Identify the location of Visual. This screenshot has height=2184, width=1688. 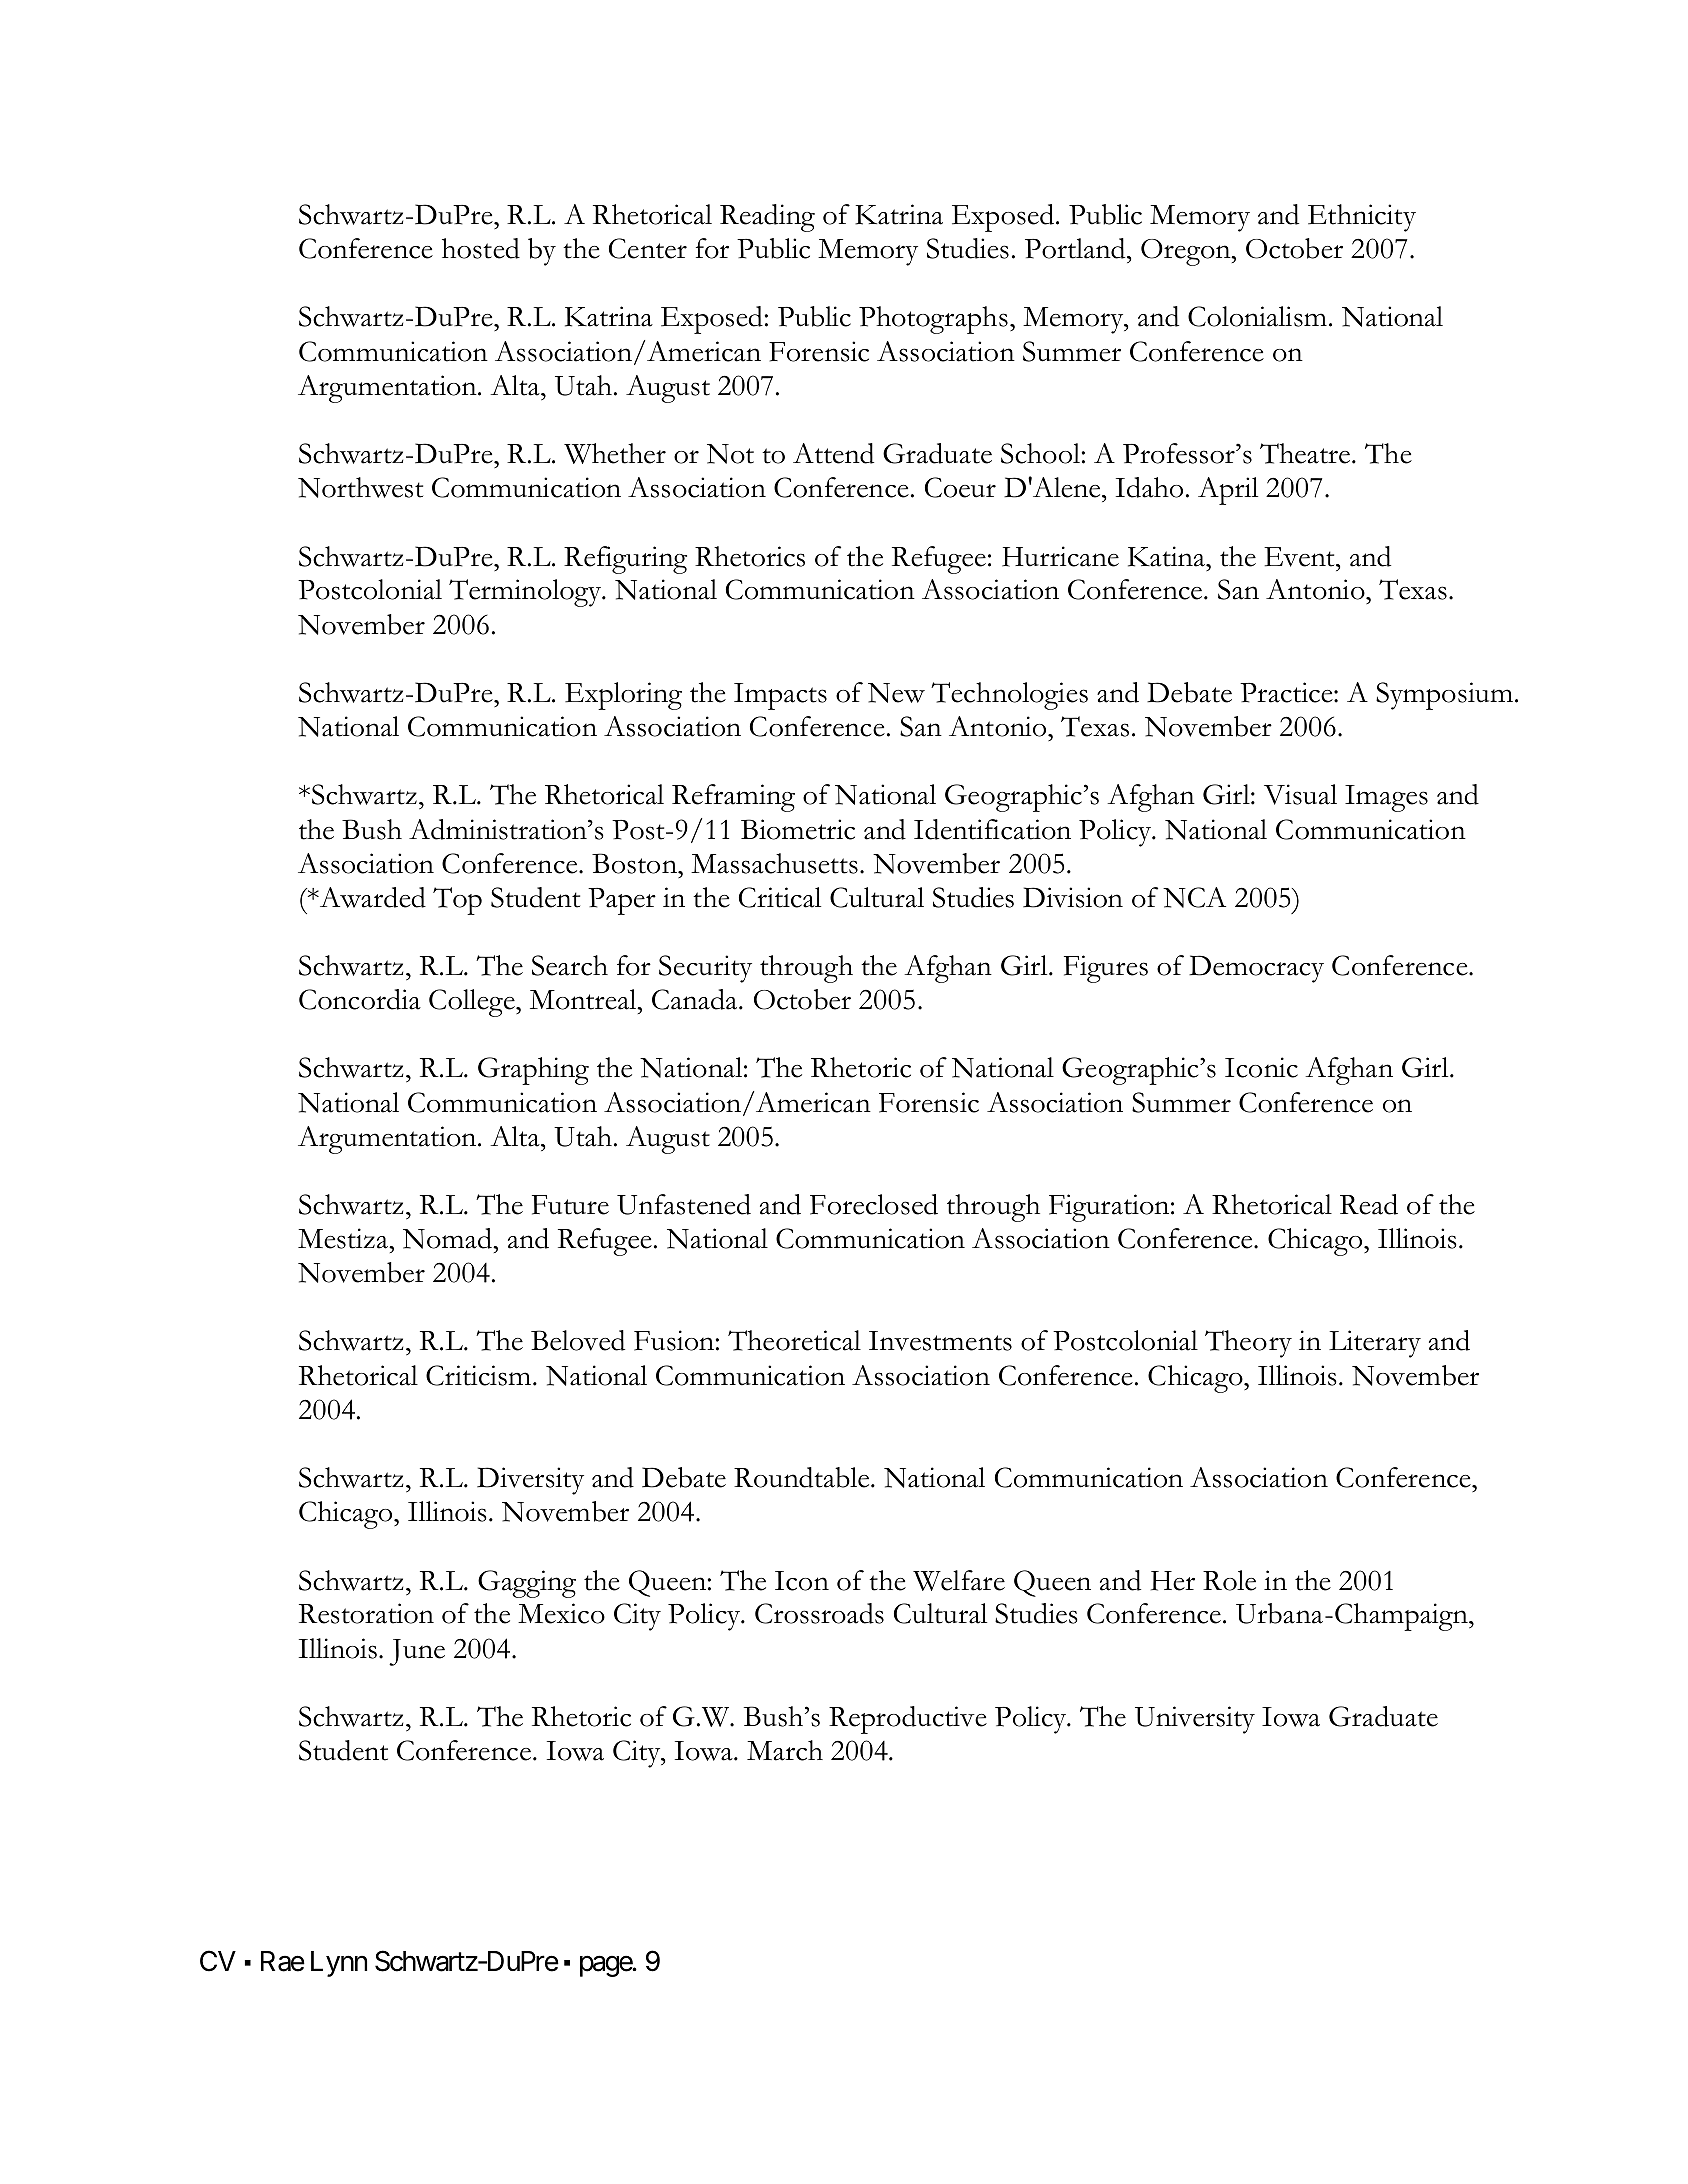
(1300, 794).
